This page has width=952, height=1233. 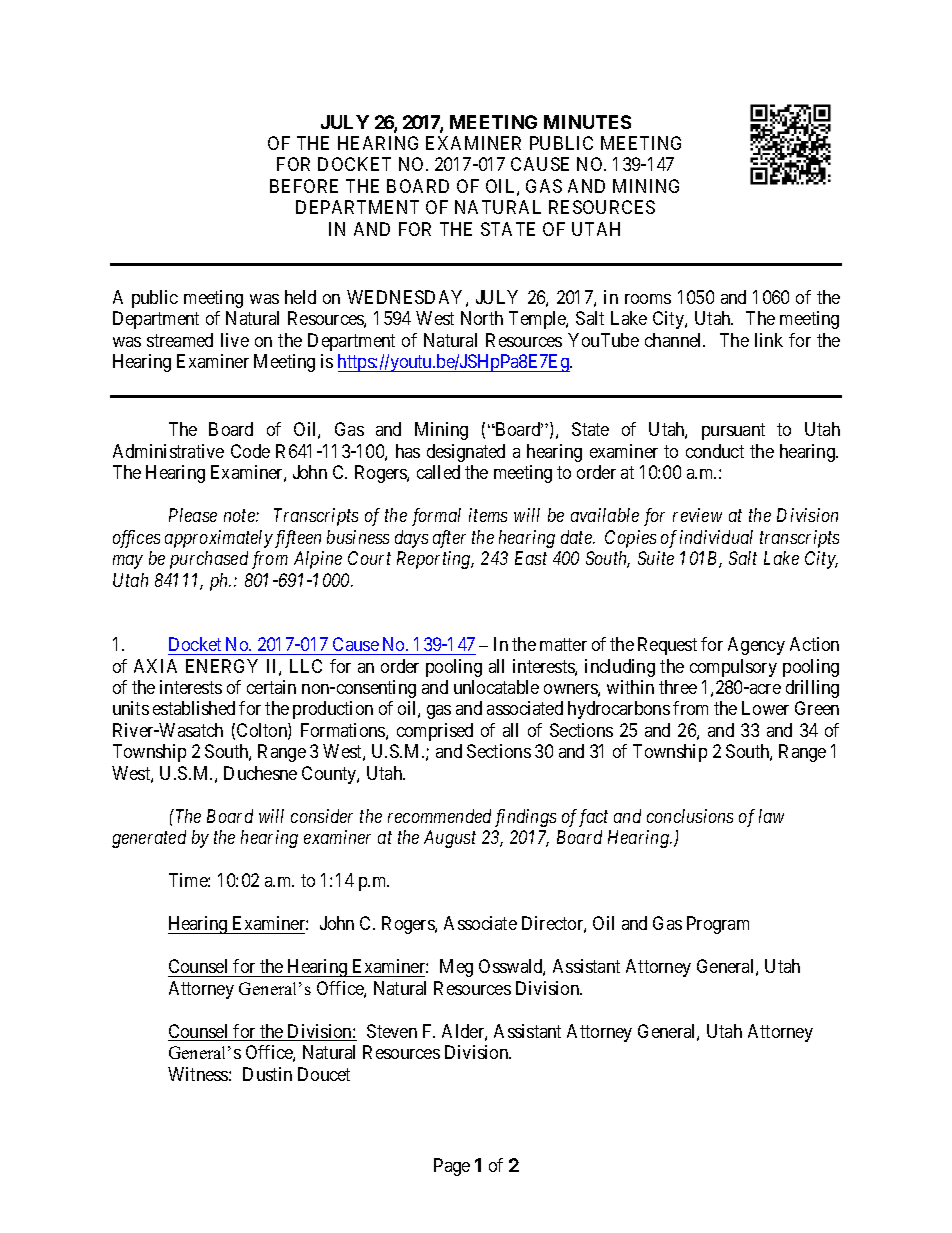 What do you see at coordinates (452, 1167) in the page?
I see `Page` at bounding box center [452, 1167].
